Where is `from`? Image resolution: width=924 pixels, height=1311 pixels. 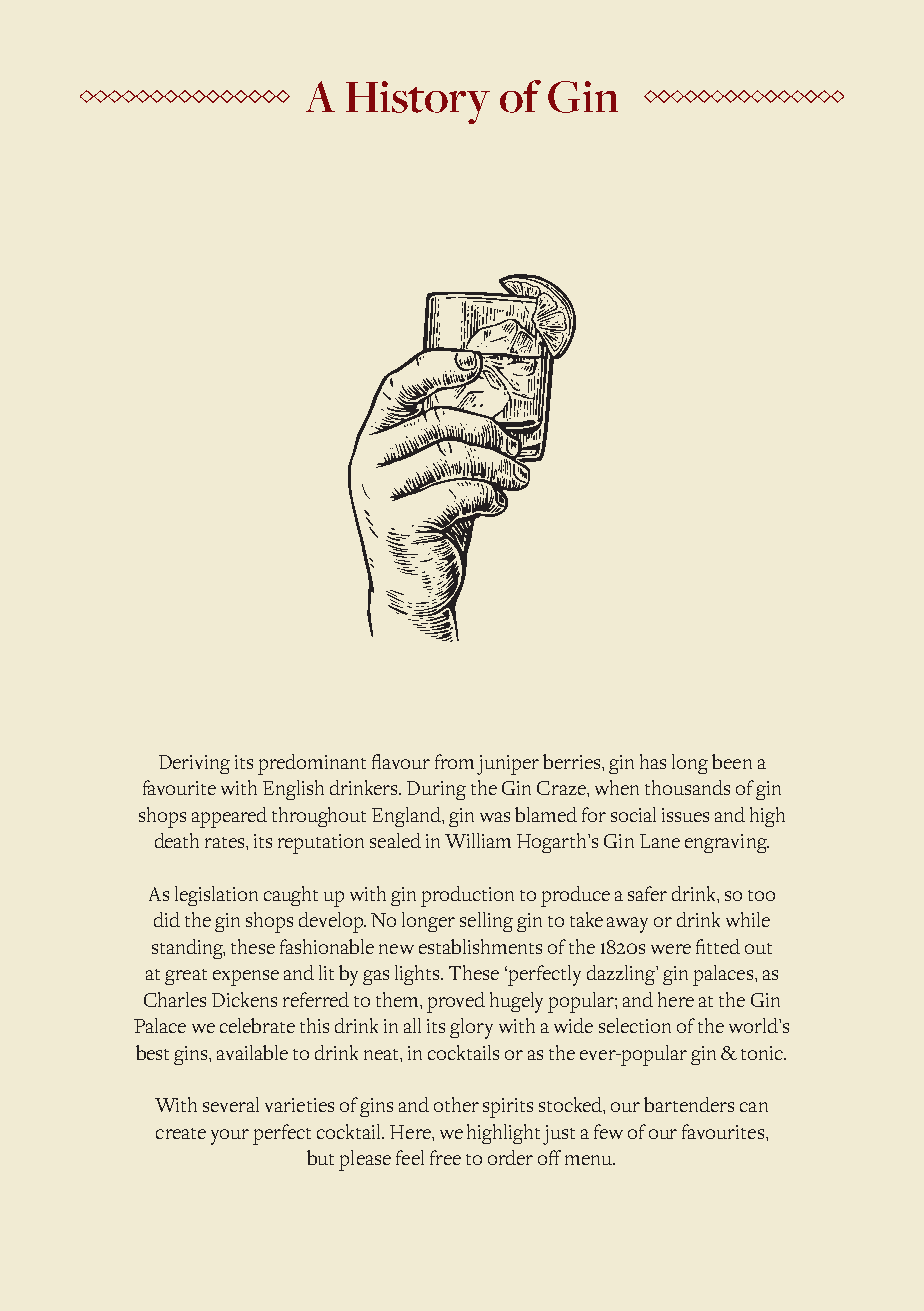 from is located at coordinates (454, 761).
